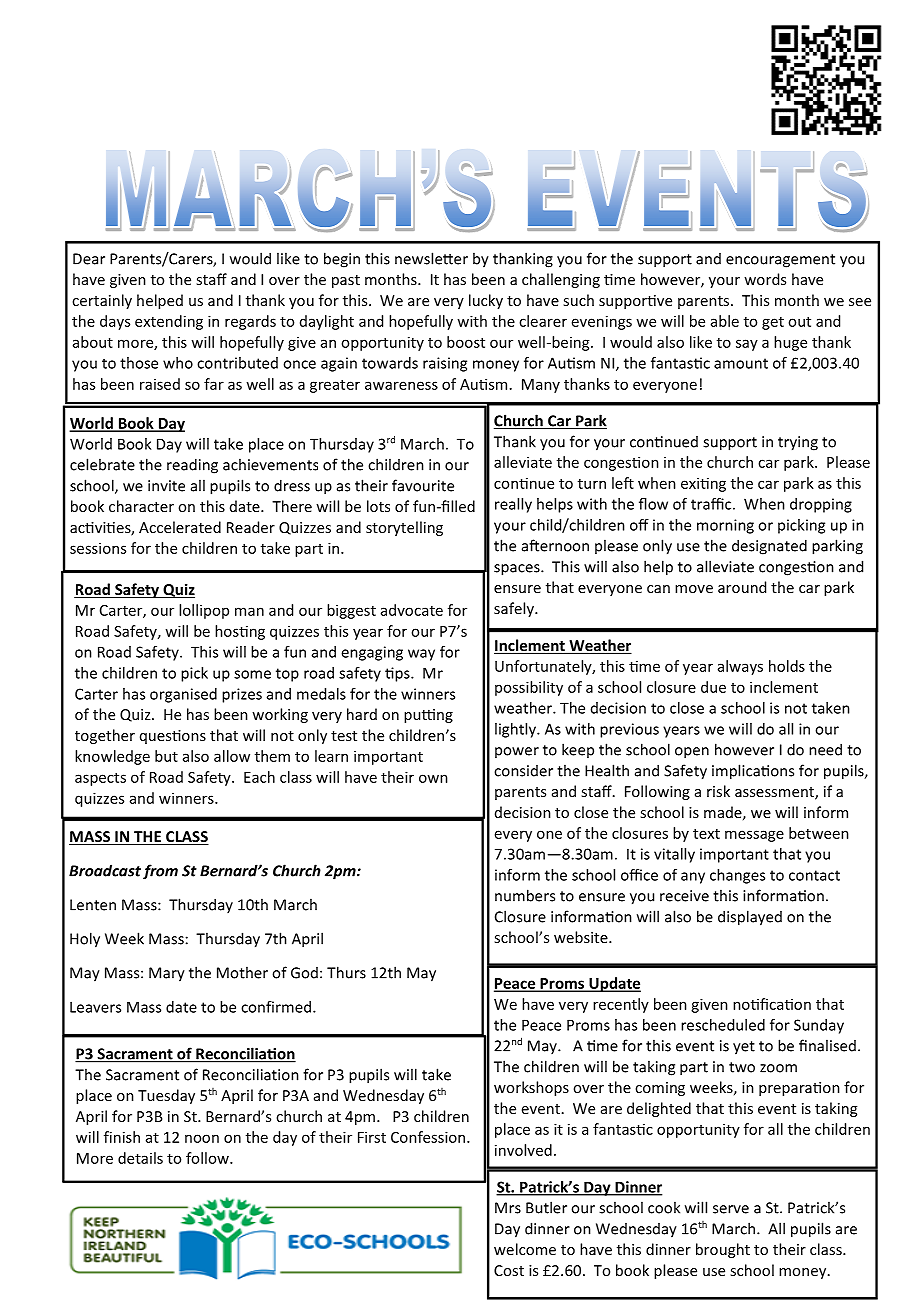  What do you see at coordinates (742, 587) in the page?
I see `around` at bounding box center [742, 587].
